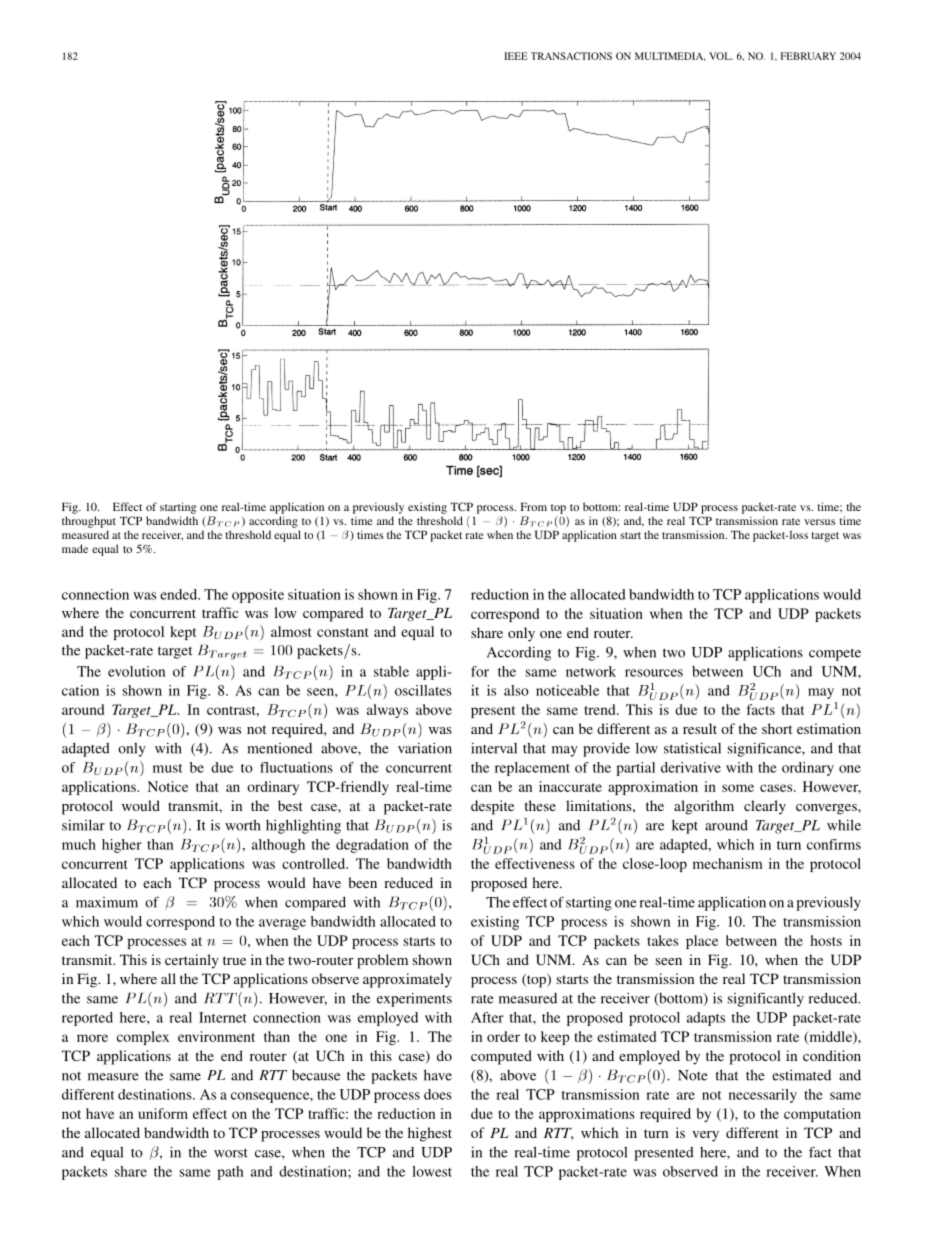 This image has width=952, height=1233. I want to click on made, so click(75, 548).
